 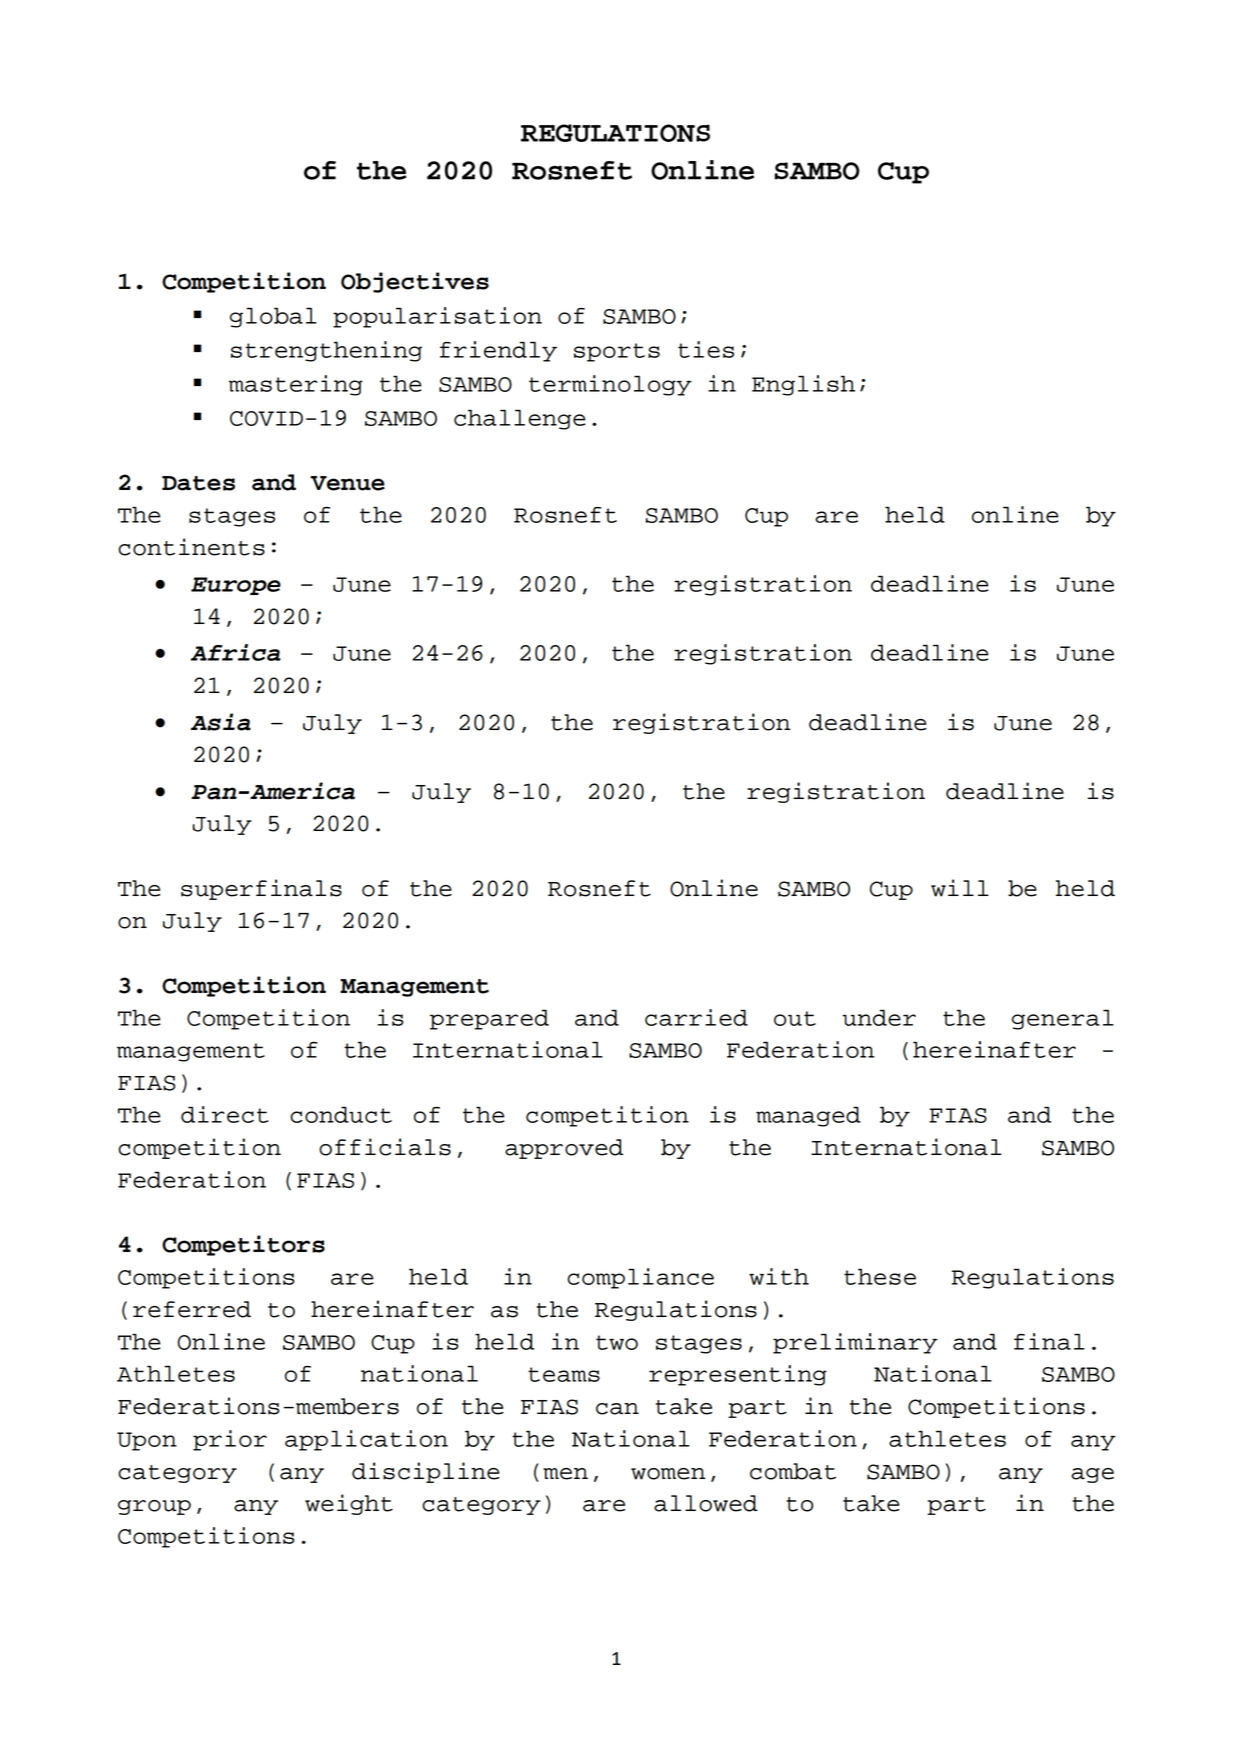 What do you see at coordinates (236, 586) in the screenshot?
I see `Europe` at bounding box center [236, 586].
